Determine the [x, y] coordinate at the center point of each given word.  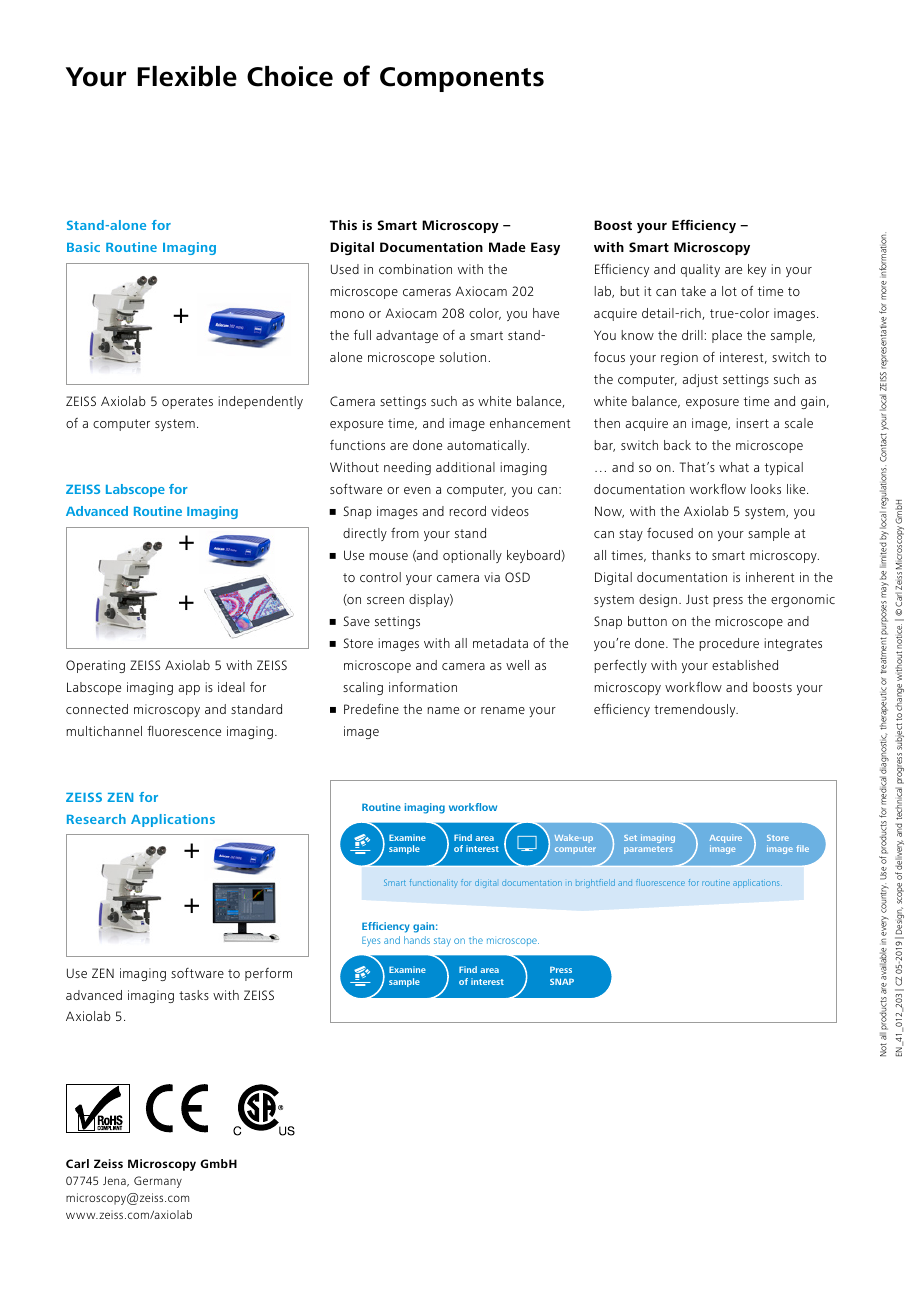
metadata [500, 643]
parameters [648, 850]
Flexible [187, 76]
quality [700, 270]
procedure [729, 644]
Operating [95, 666]
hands [417, 940]
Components [462, 79]
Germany [158, 1182]
